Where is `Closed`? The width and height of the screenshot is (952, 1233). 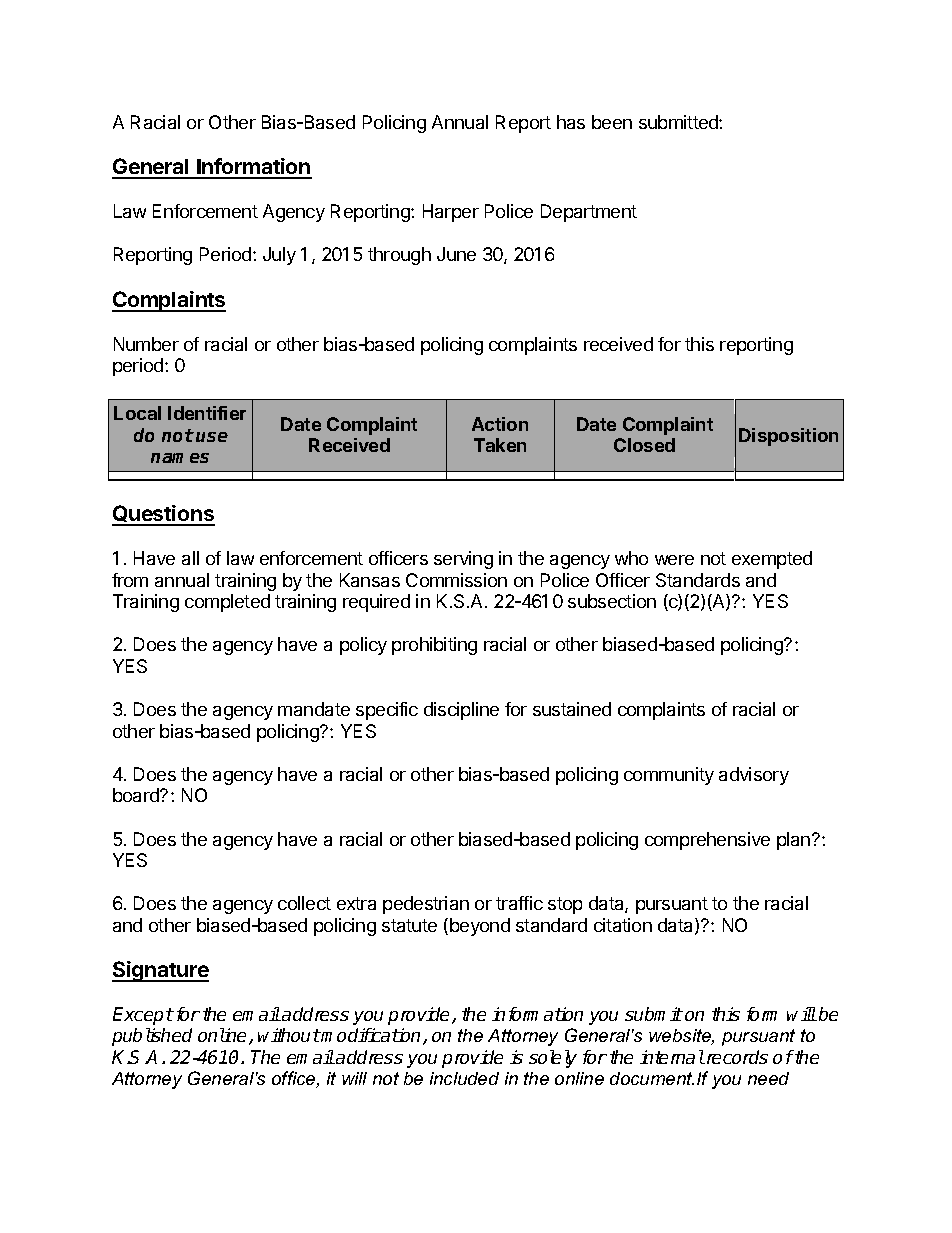 Closed is located at coordinates (644, 445).
